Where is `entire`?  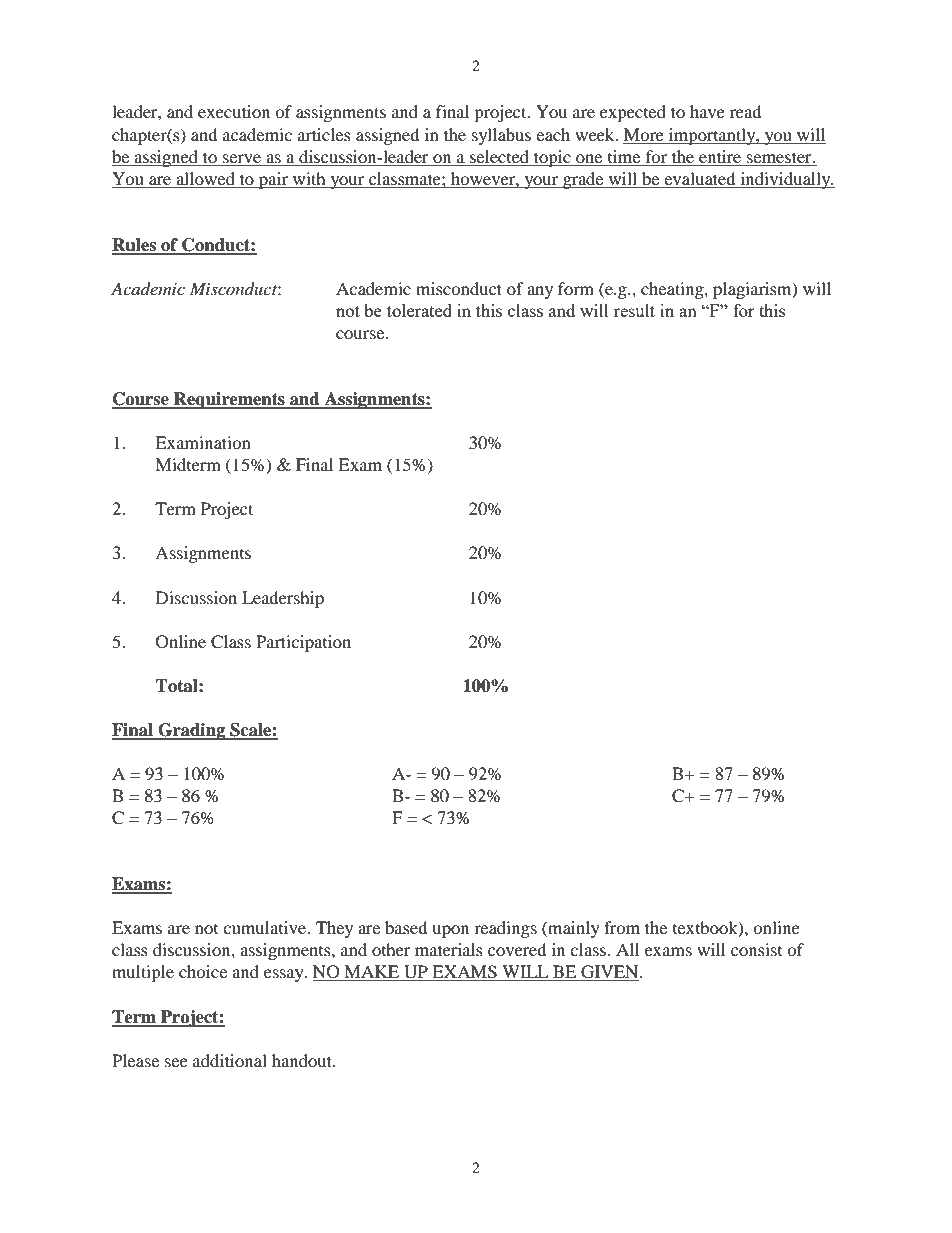 entire is located at coordinates (720, 156).
